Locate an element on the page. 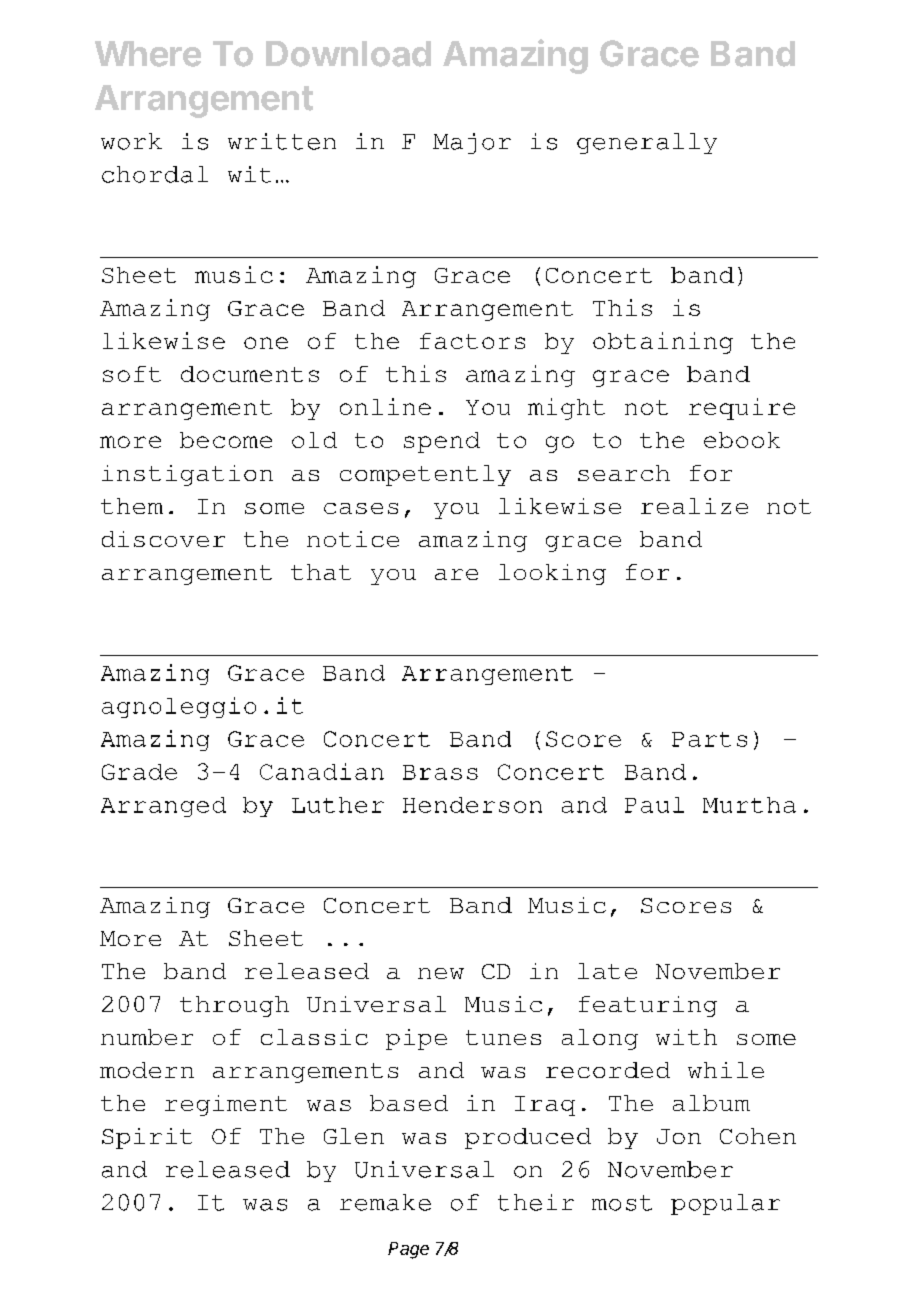 This page has width=924, height=1311. Spirit is located at coordinates (147, 1138).
